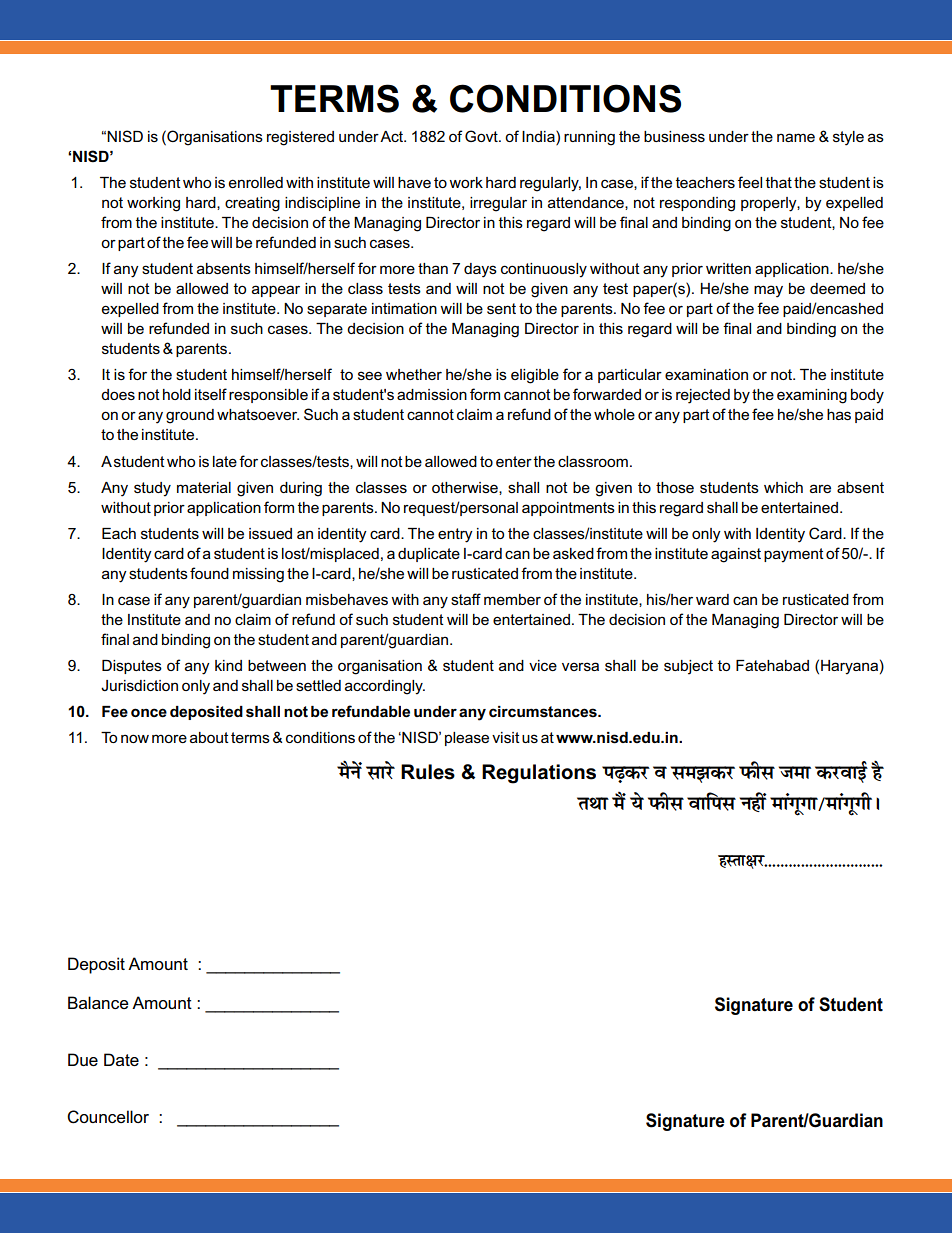 The image size is (952, 1233). Describe the element at coordinates (256, 182) in the screenshot. I see `enrolled` at that location.
